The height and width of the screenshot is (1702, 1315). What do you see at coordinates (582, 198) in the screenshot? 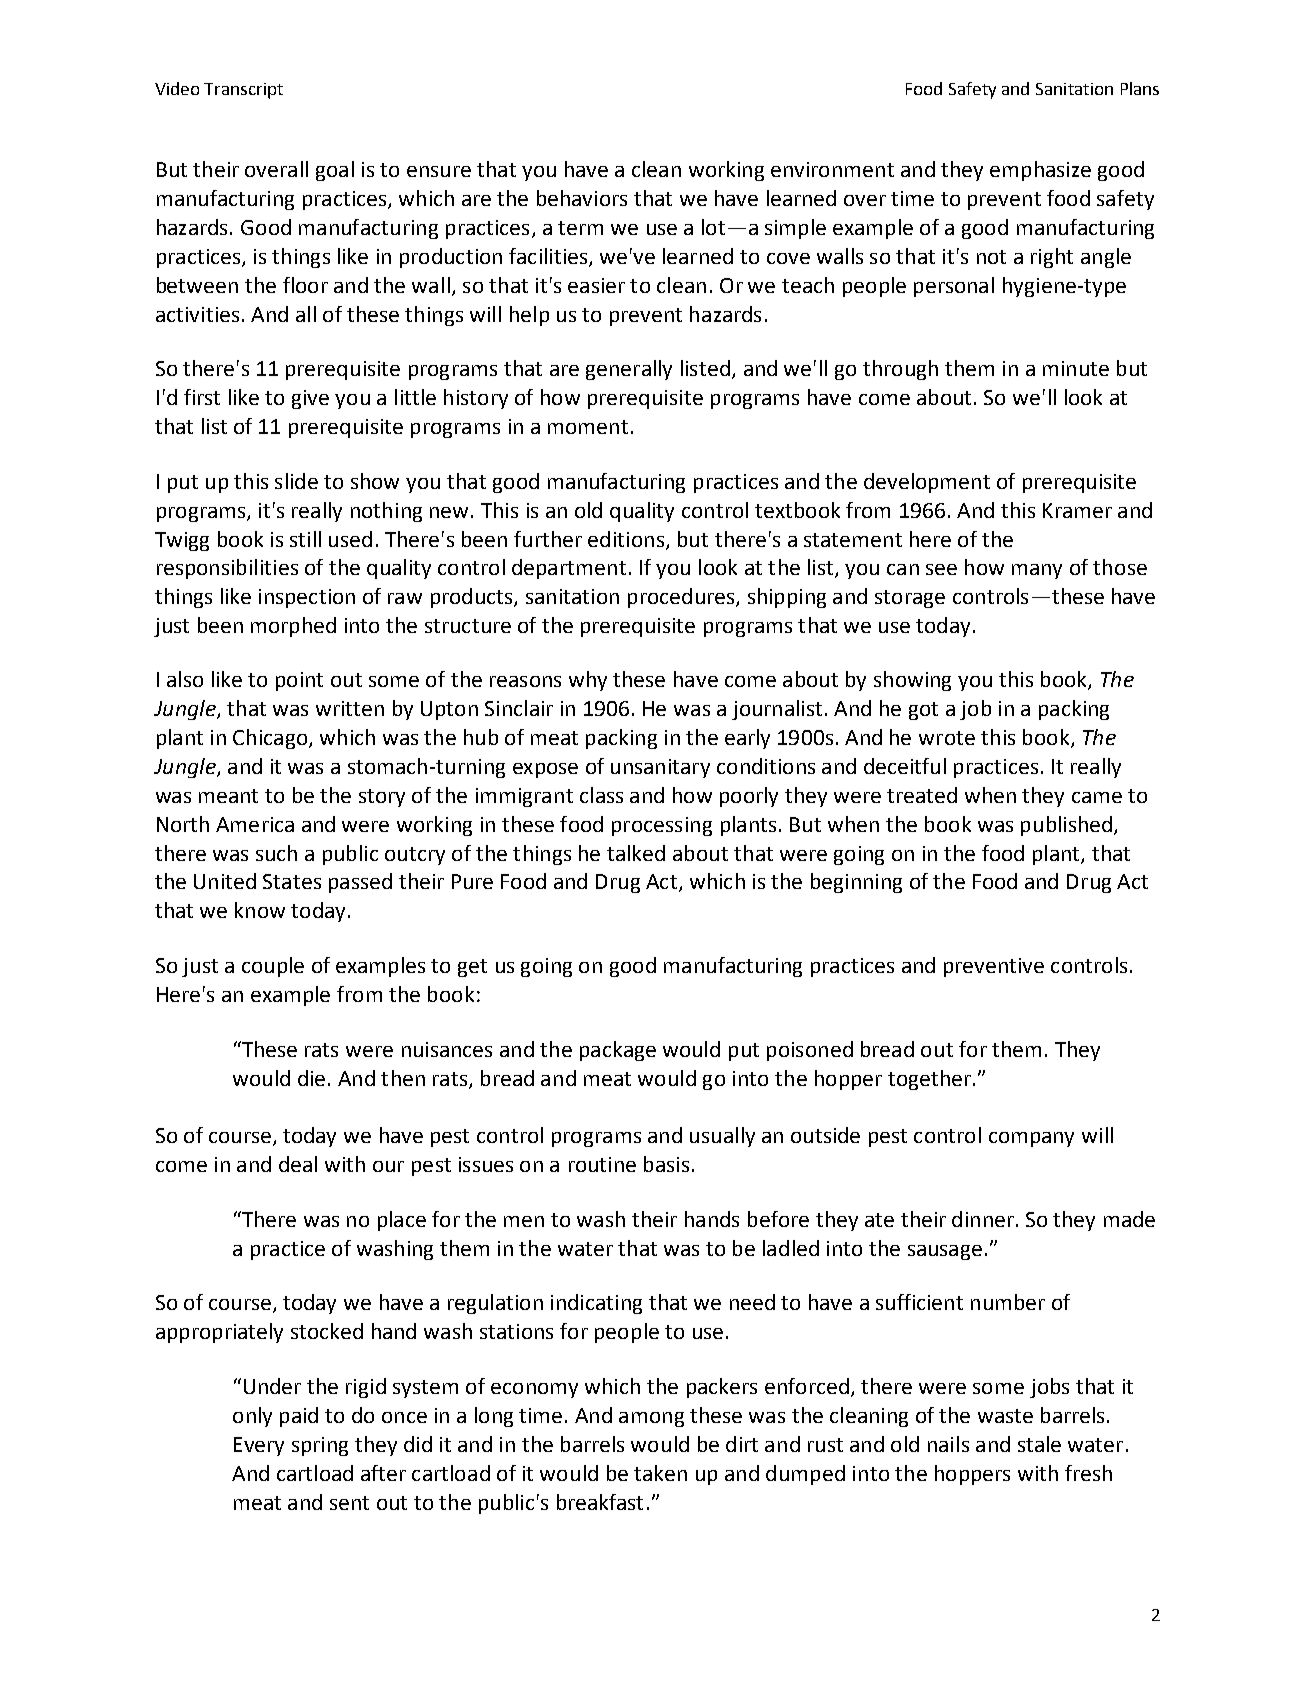
I see `behaviors` at bounding box center [582, 198].
